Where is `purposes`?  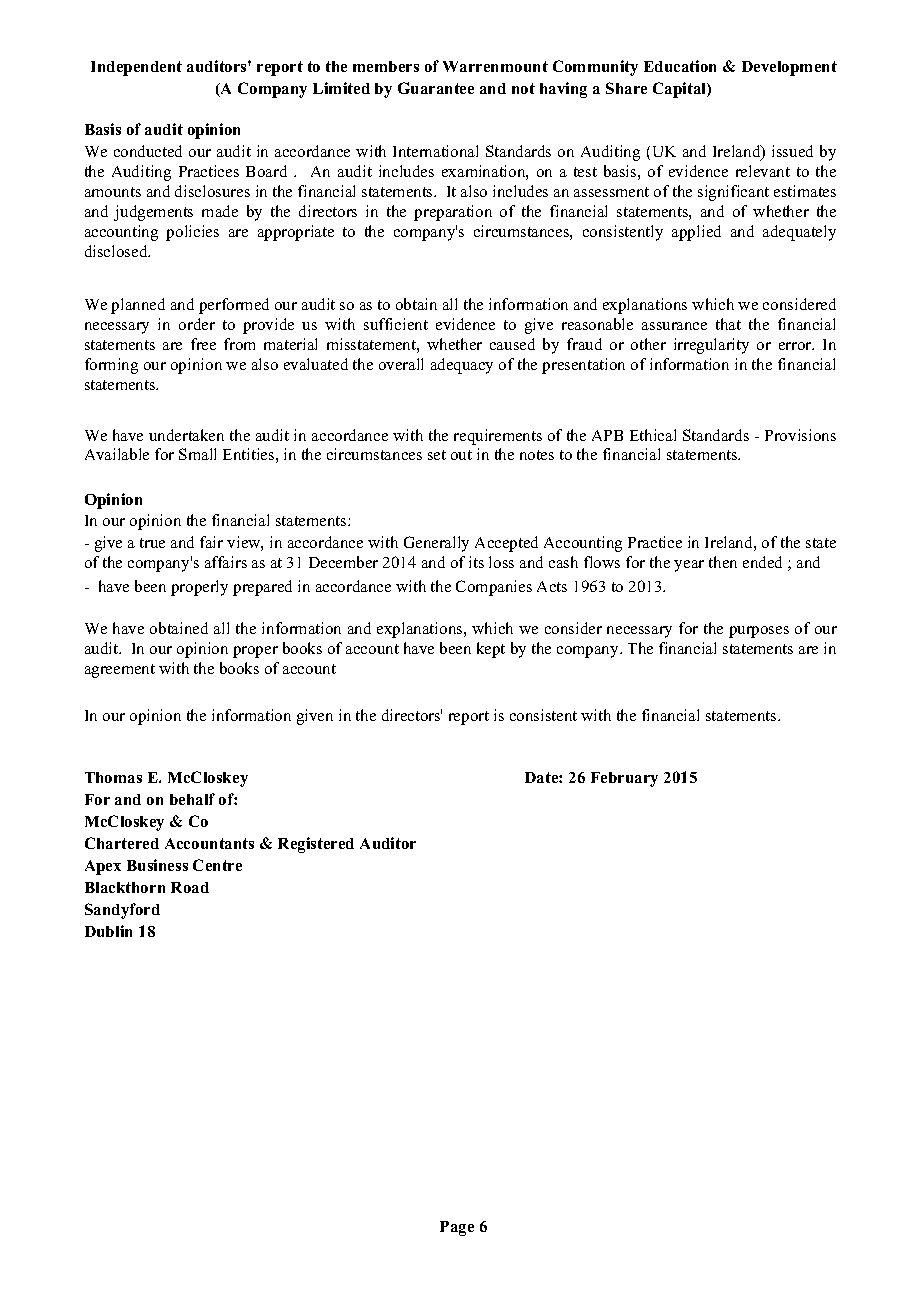
purposes is located at coordinates (759, 632).
